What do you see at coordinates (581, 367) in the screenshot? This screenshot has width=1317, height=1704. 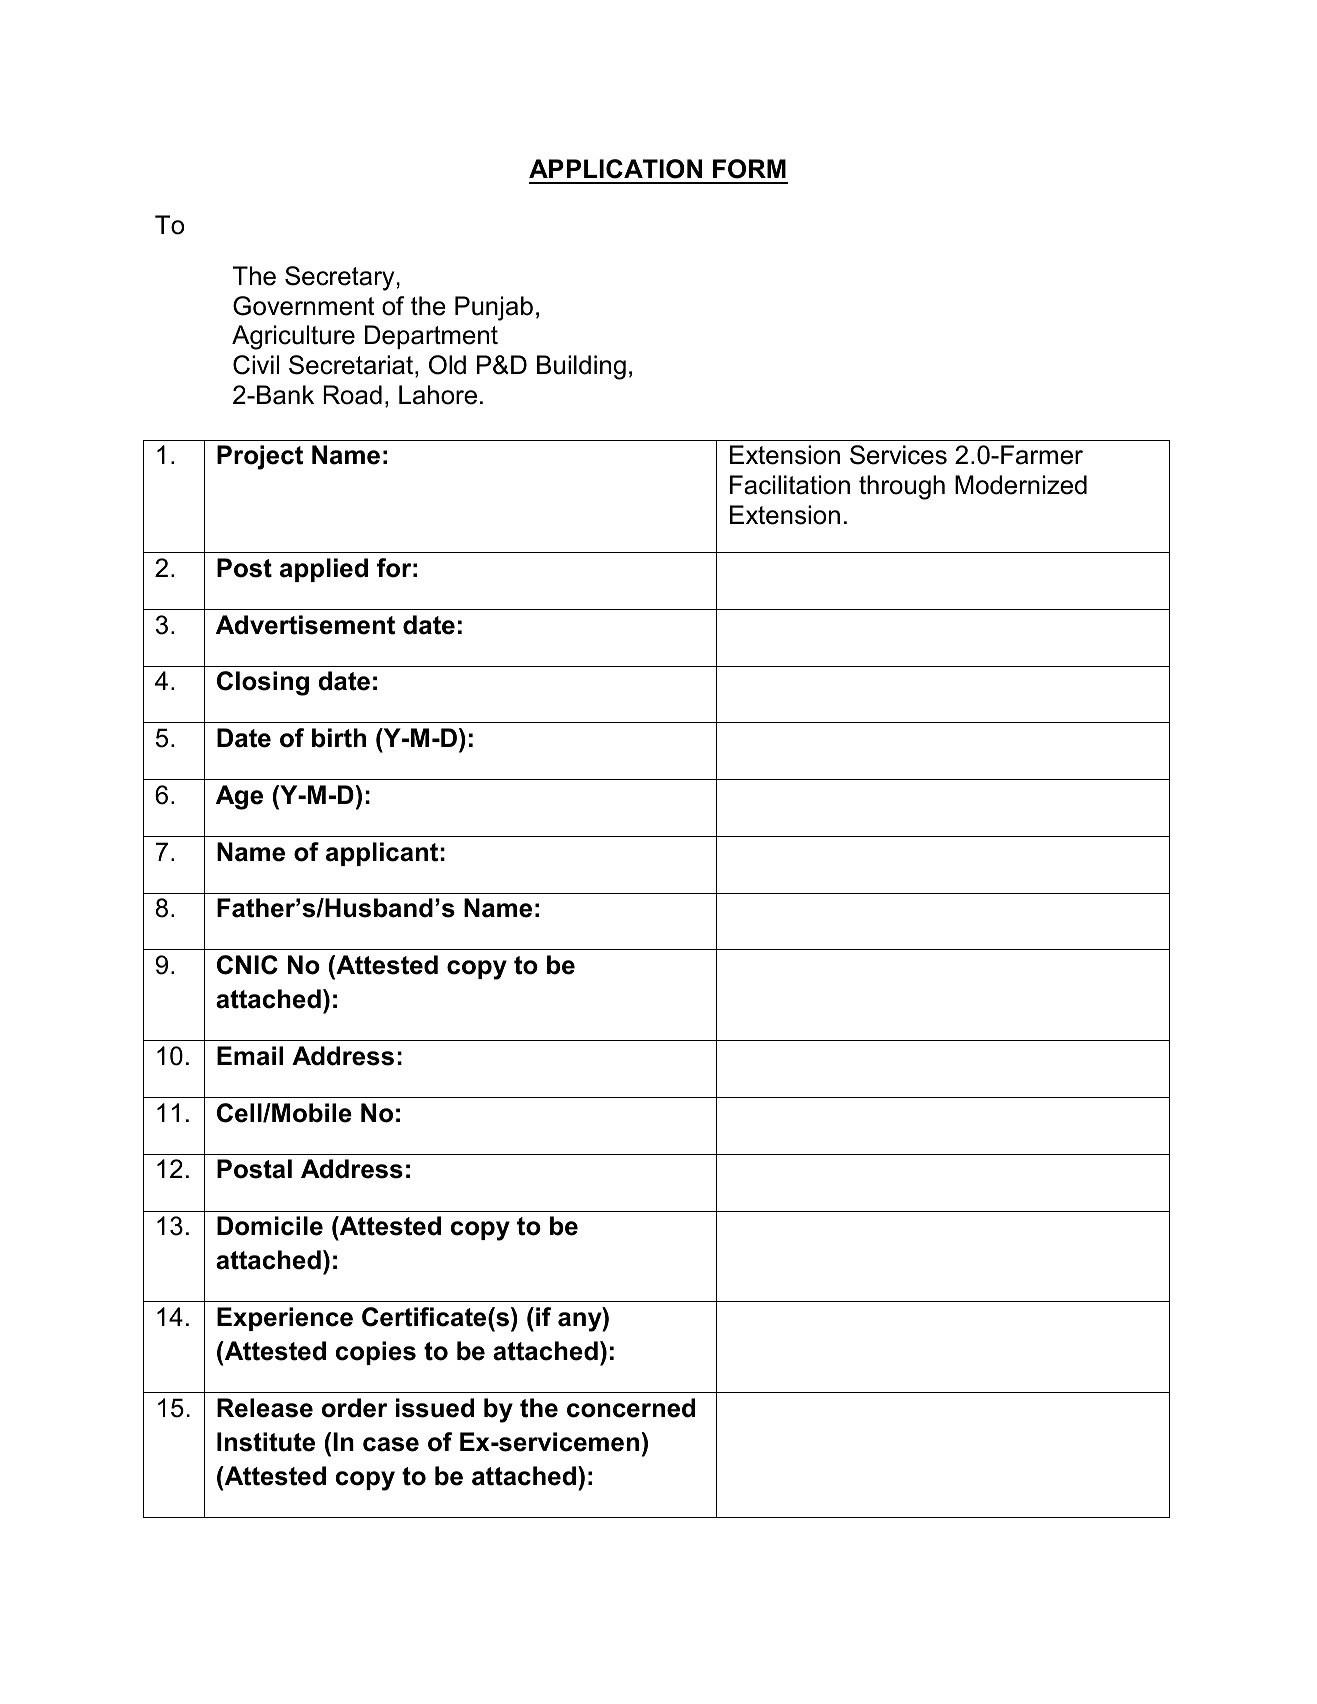 I see `Building` at bounding box center [581, 367].
